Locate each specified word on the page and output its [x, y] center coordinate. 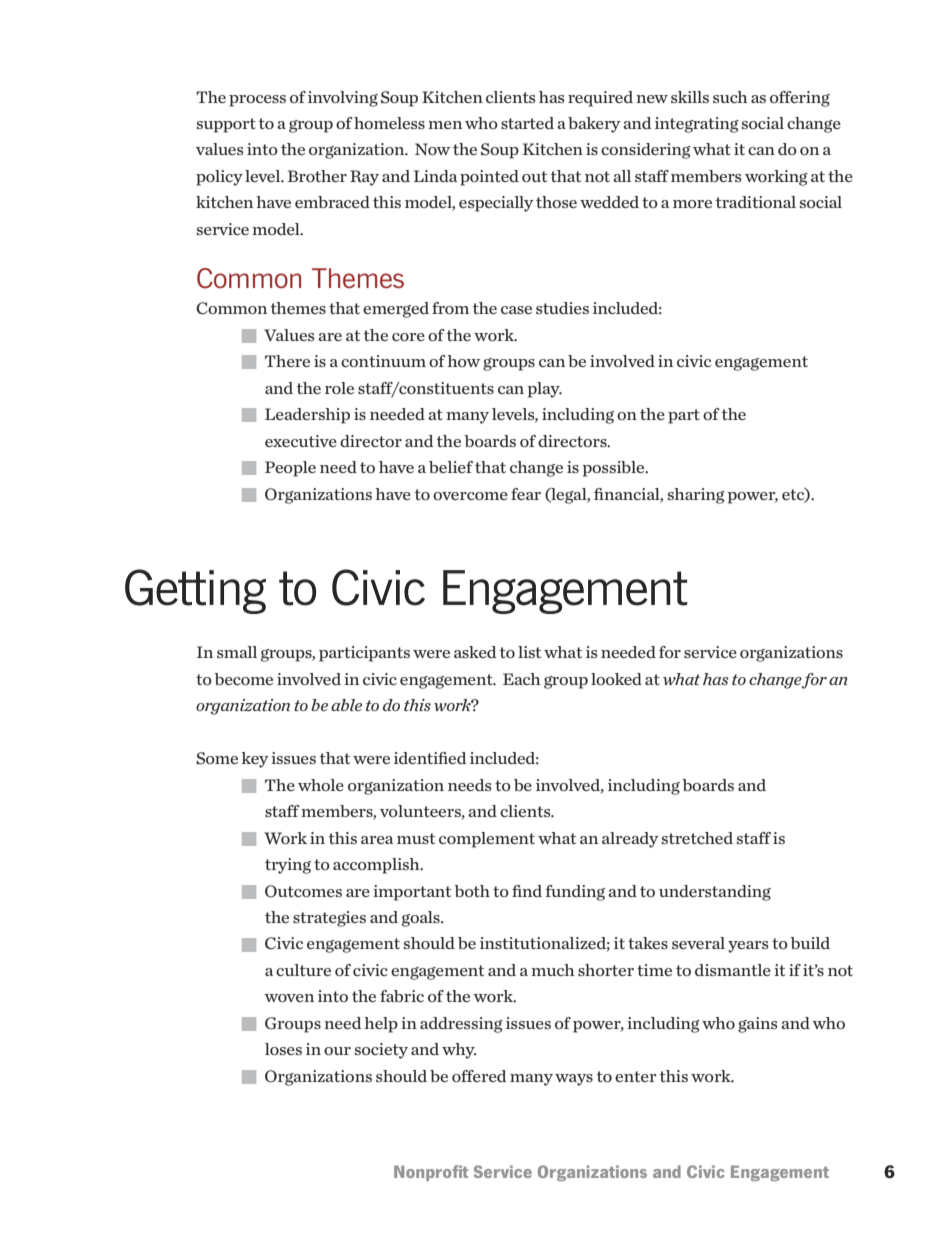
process [257, 101]
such [730, 97]
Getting [195, 591]
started [527, 123]
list [529, 652]
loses [283, 1049]
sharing [696, 496]
